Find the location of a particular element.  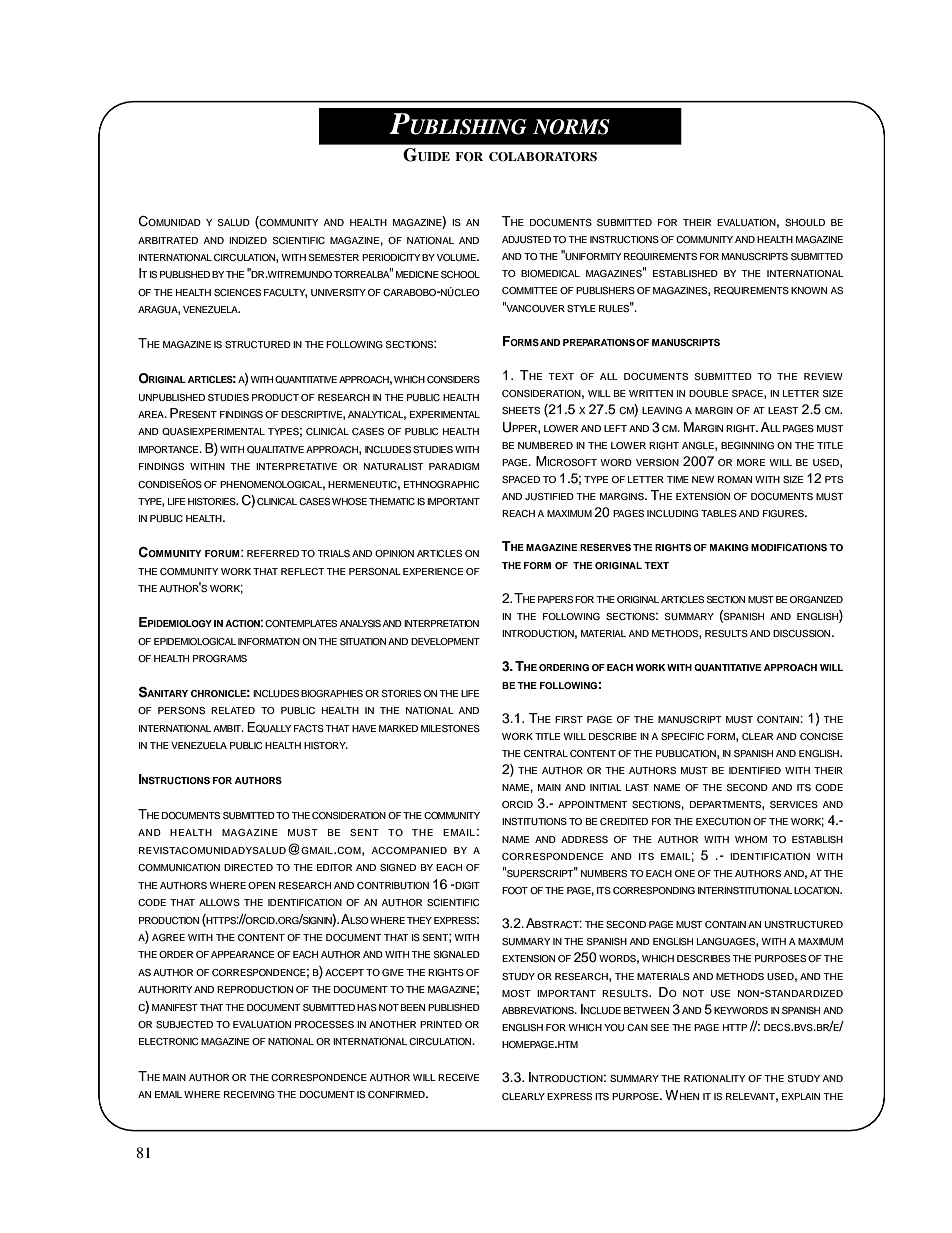

RECEIVING is located at coordinates (249, 1094).
